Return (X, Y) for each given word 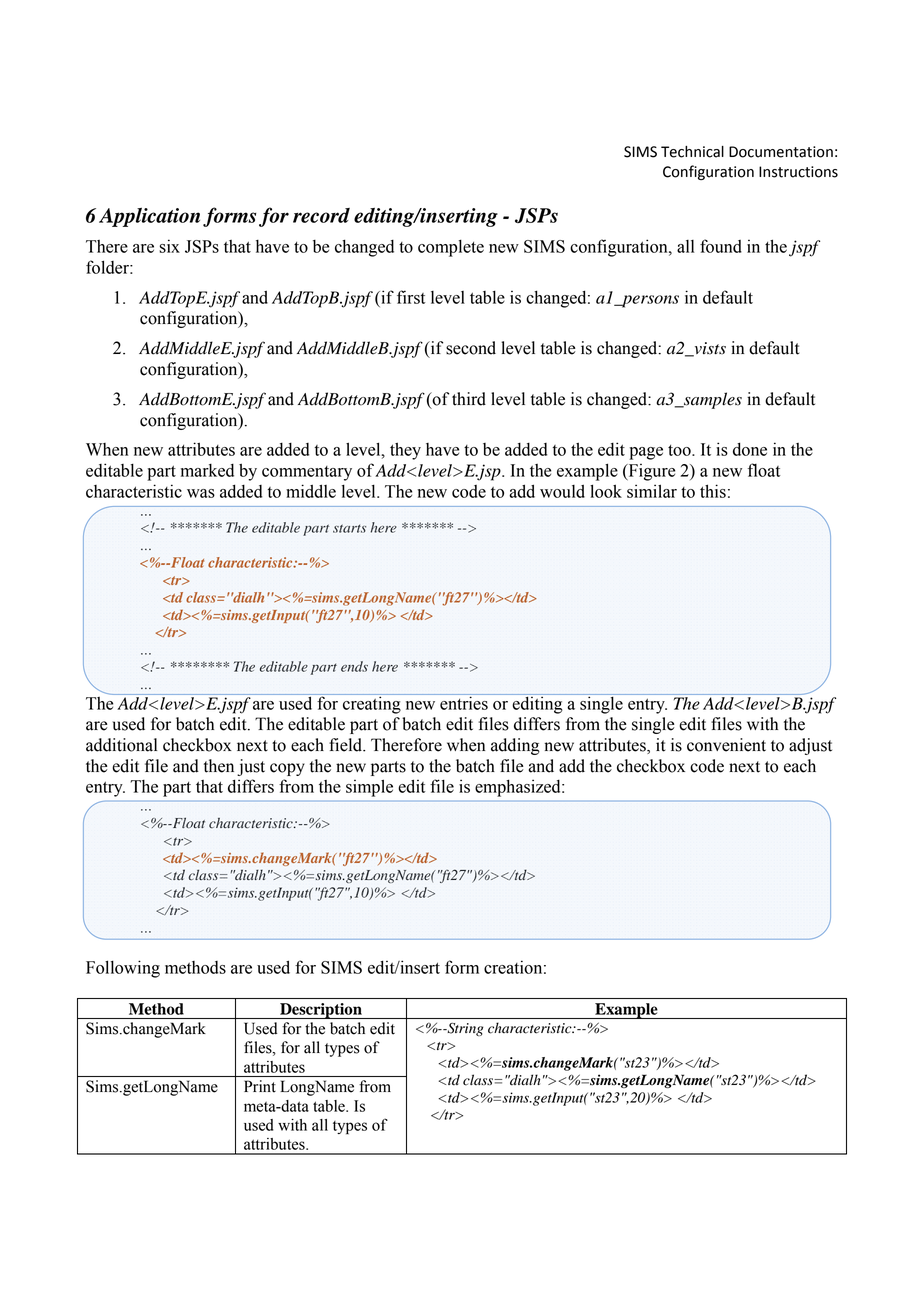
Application (149, 217)
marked (207, 470)
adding (515, 746)
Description (321, 1011)
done (750, 449)
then (219, 766)
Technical (692, 152)
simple (369, 788)
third (469, 399)
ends (354, 666)
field (346, 745)
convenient (726, 745)
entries (464, 702)
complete (451, 248)
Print (260, 1086)
